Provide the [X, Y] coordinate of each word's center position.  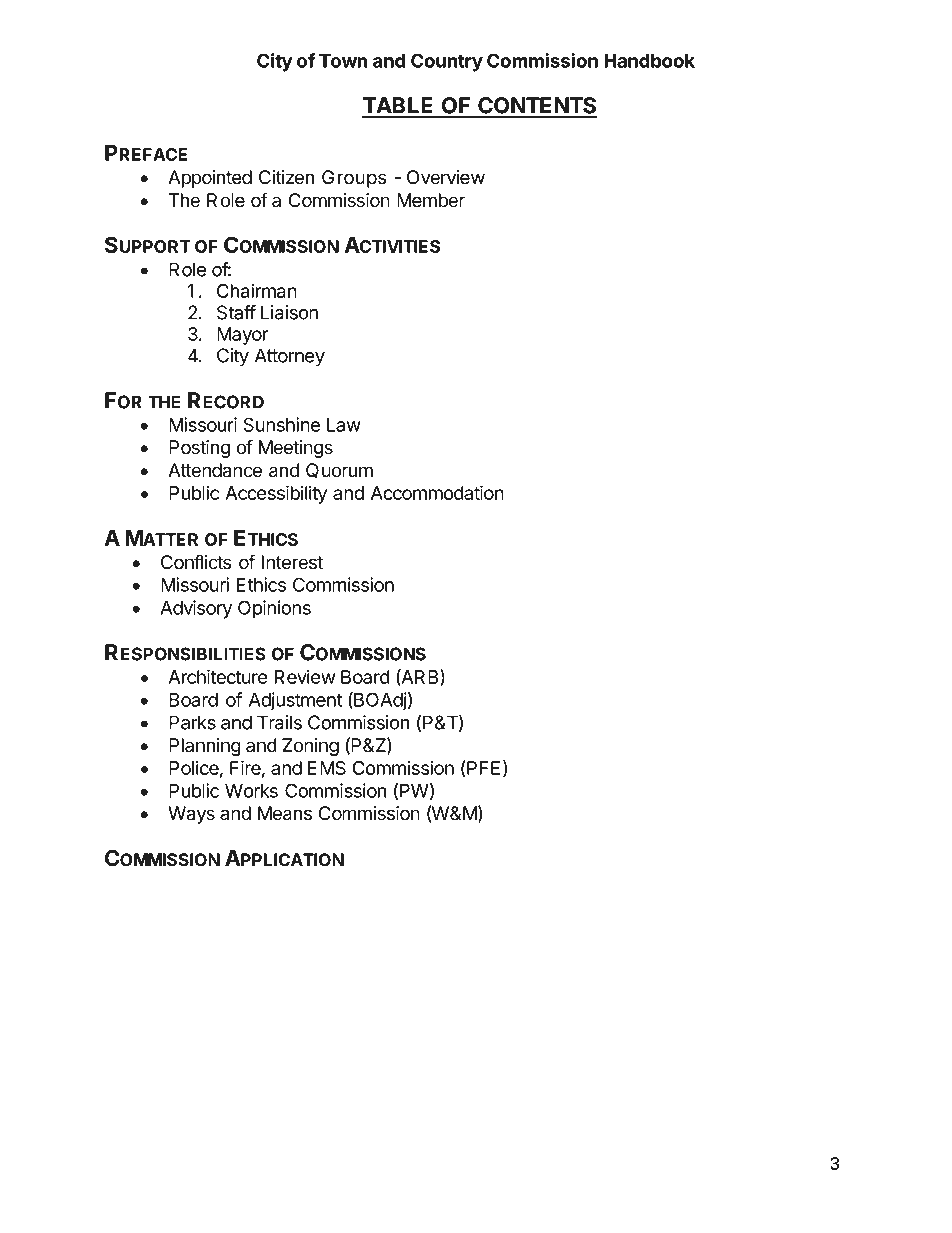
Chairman [257, 291]
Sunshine [281, 424]
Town [343, 61]
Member [431, 200]
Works [251, 791]
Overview [446, 177]
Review [305, 676]
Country [447, 62]
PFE [482, 767]
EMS [327, 768]
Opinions [274, 609]
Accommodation [437, 492]
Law [344, 425]
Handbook [649, 61]
